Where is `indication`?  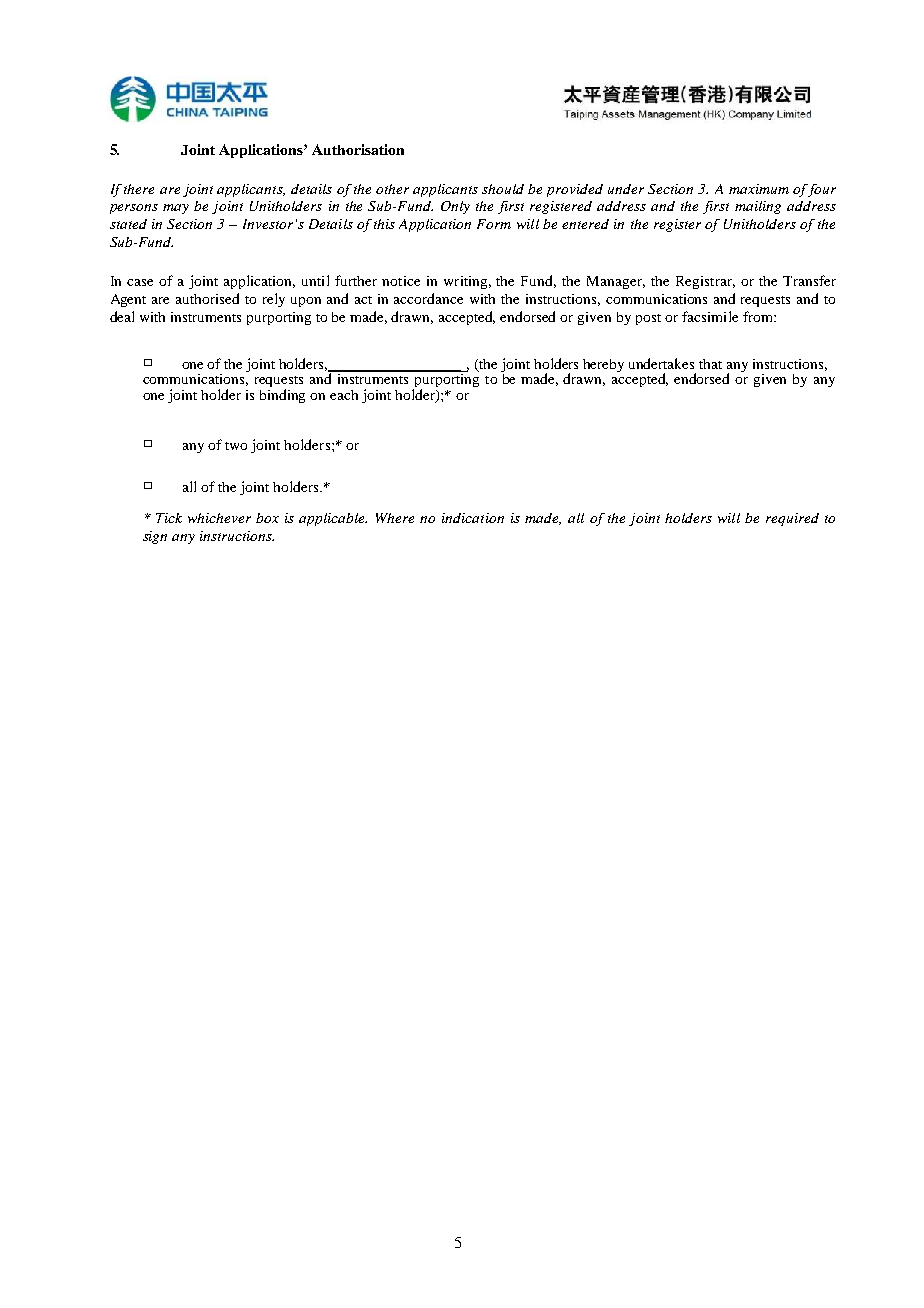
indication is located at coordinates (473, 518).
